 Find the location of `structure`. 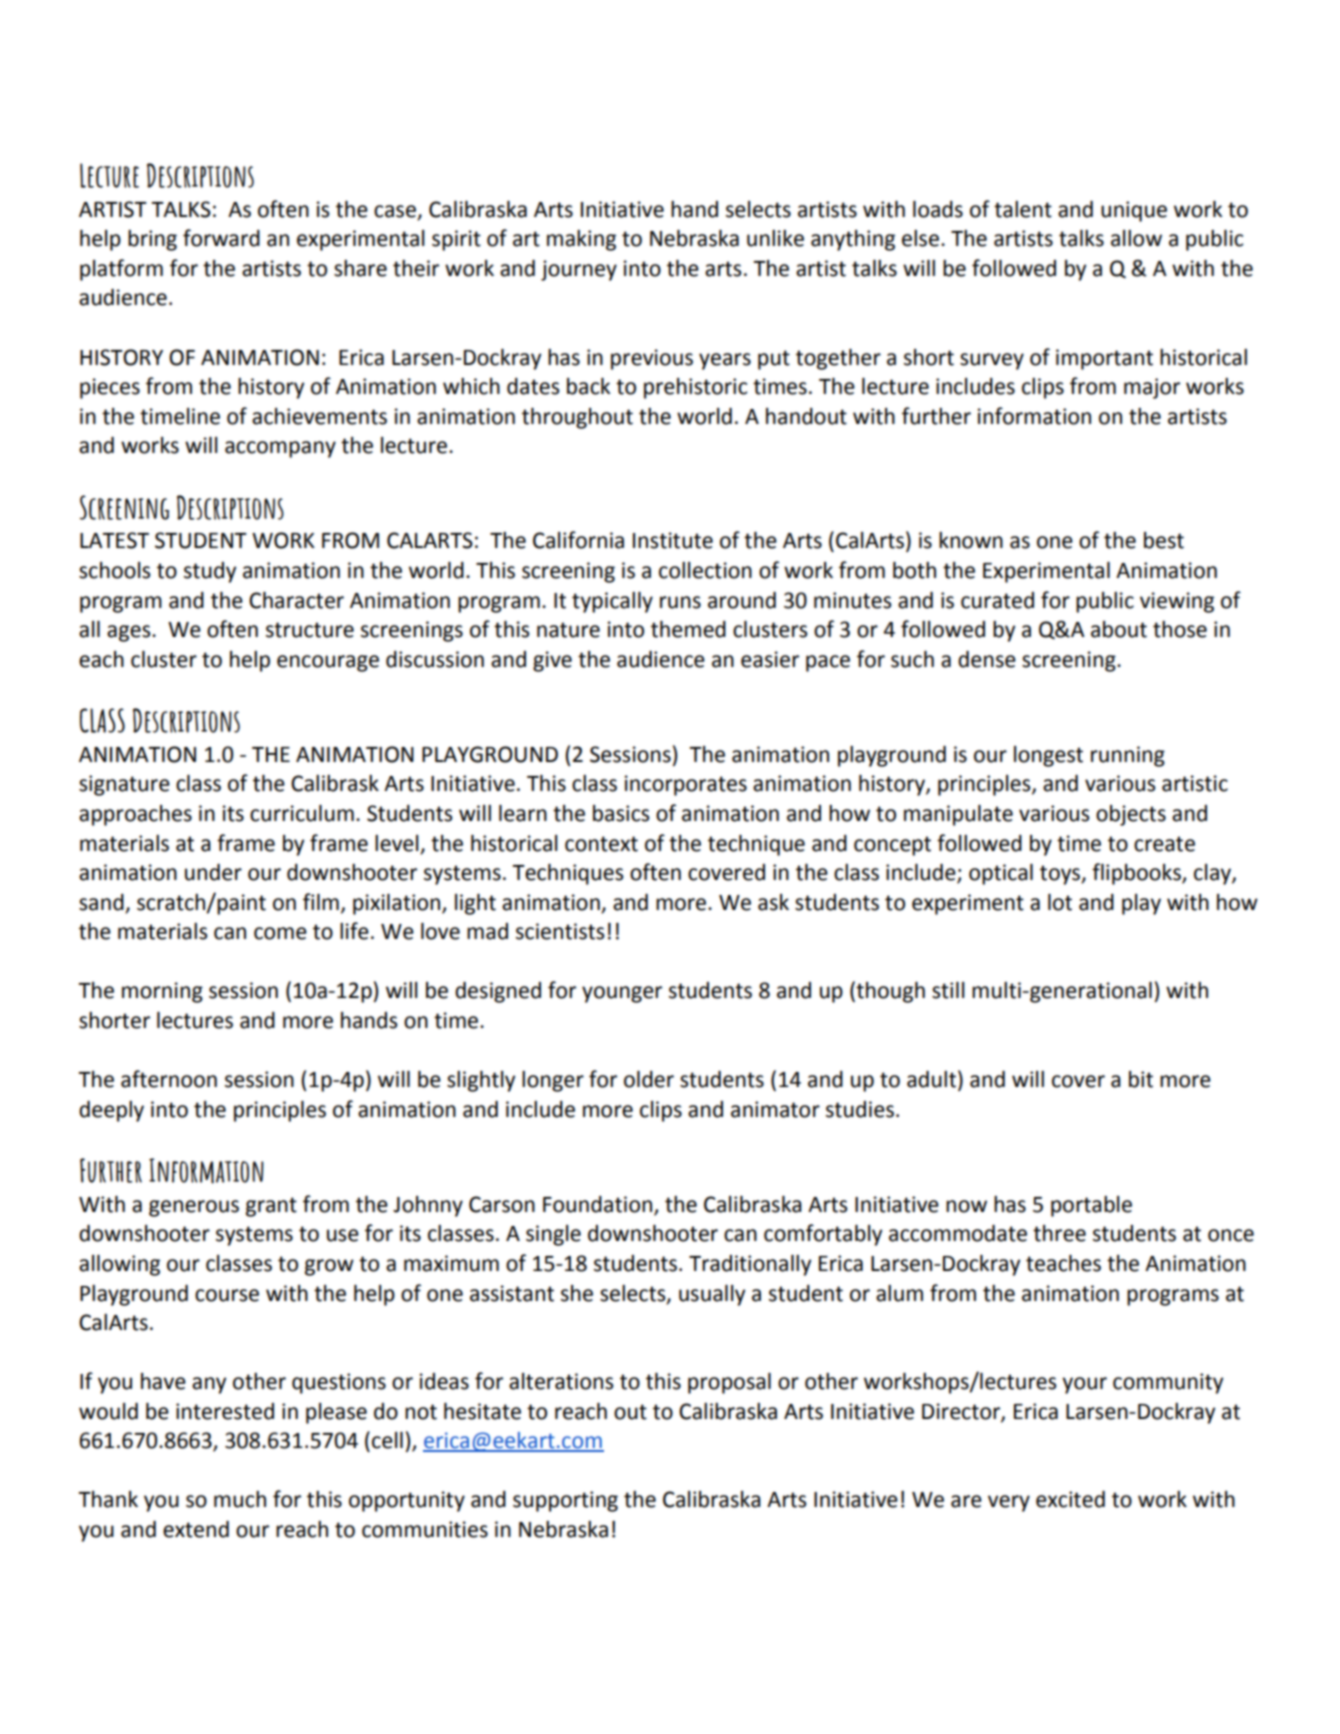

structure is located at coordinates (310, 630).
